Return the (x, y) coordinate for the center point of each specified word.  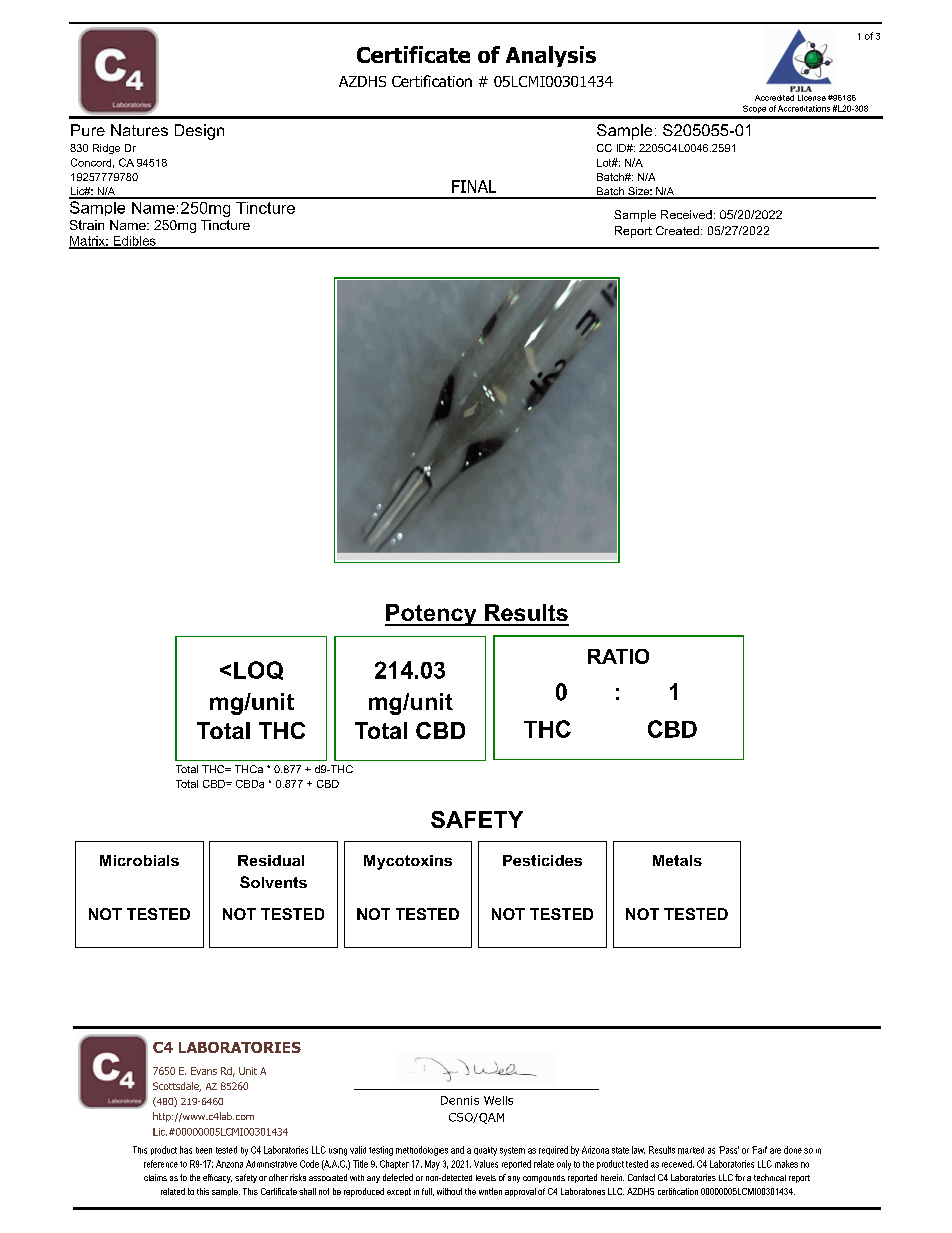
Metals (677, 860)
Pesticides (542, 860)
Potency (432, 615)
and (457, 1150)
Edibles (134, 242)
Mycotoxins (408, 862)
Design (199, 132)
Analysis (551, 56)
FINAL (474, 186)
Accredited (774, 98)
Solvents (273, 882)
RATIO (618, 656)
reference (161, 1164)
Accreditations (804, 108)
